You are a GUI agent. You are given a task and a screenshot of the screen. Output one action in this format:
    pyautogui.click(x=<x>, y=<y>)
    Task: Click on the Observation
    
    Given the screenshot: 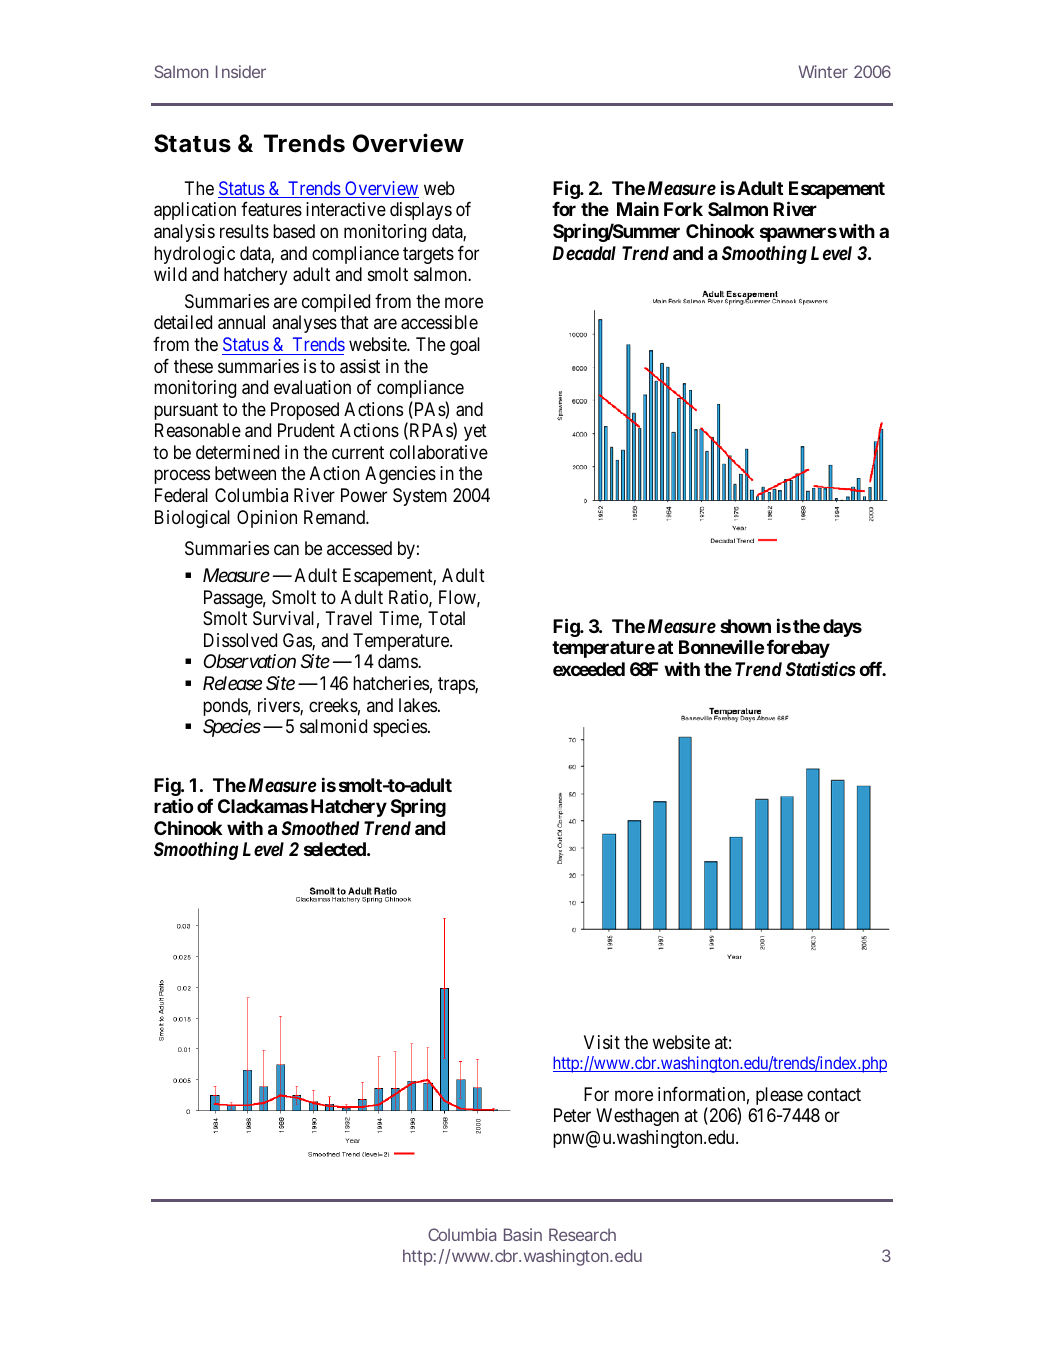 What is the action you would take?
    pyautogui.click(x=249, y=661)
